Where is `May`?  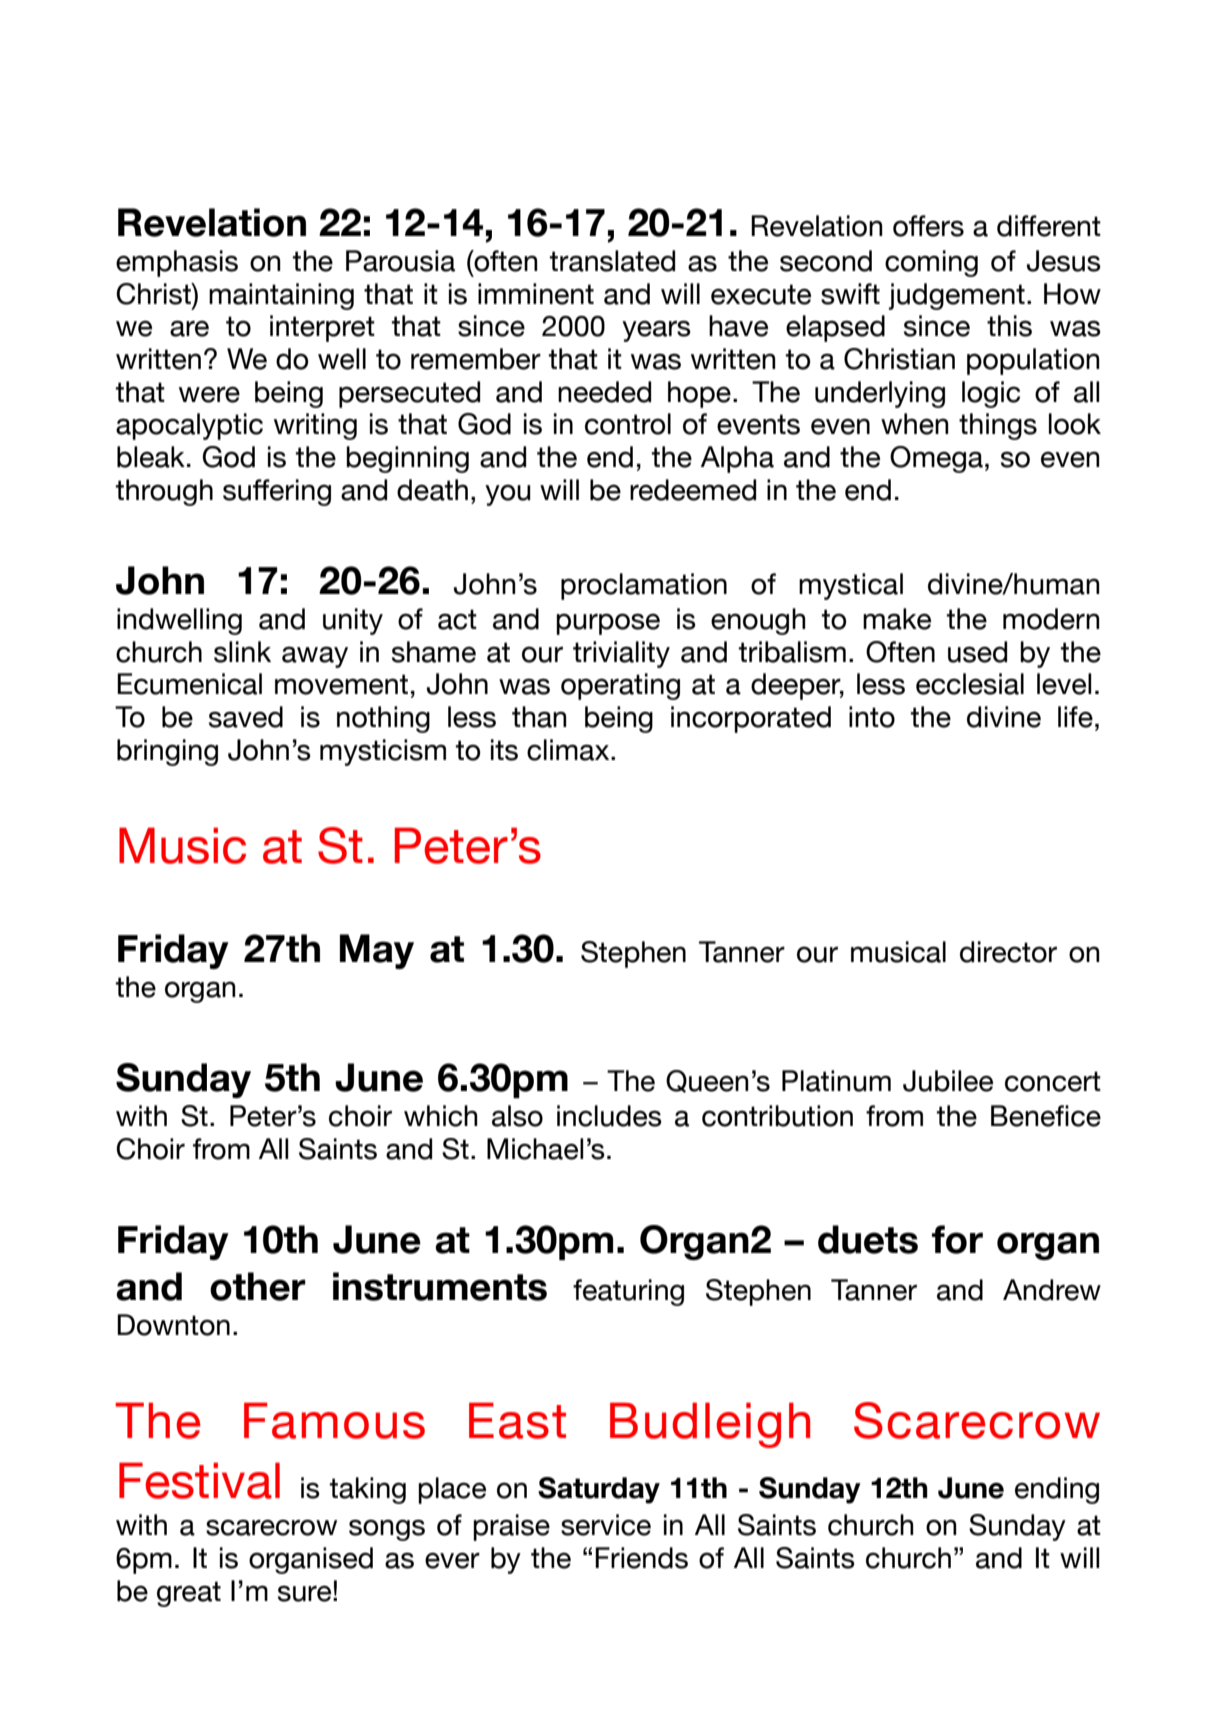 May is located at coordinates (377, 951).
